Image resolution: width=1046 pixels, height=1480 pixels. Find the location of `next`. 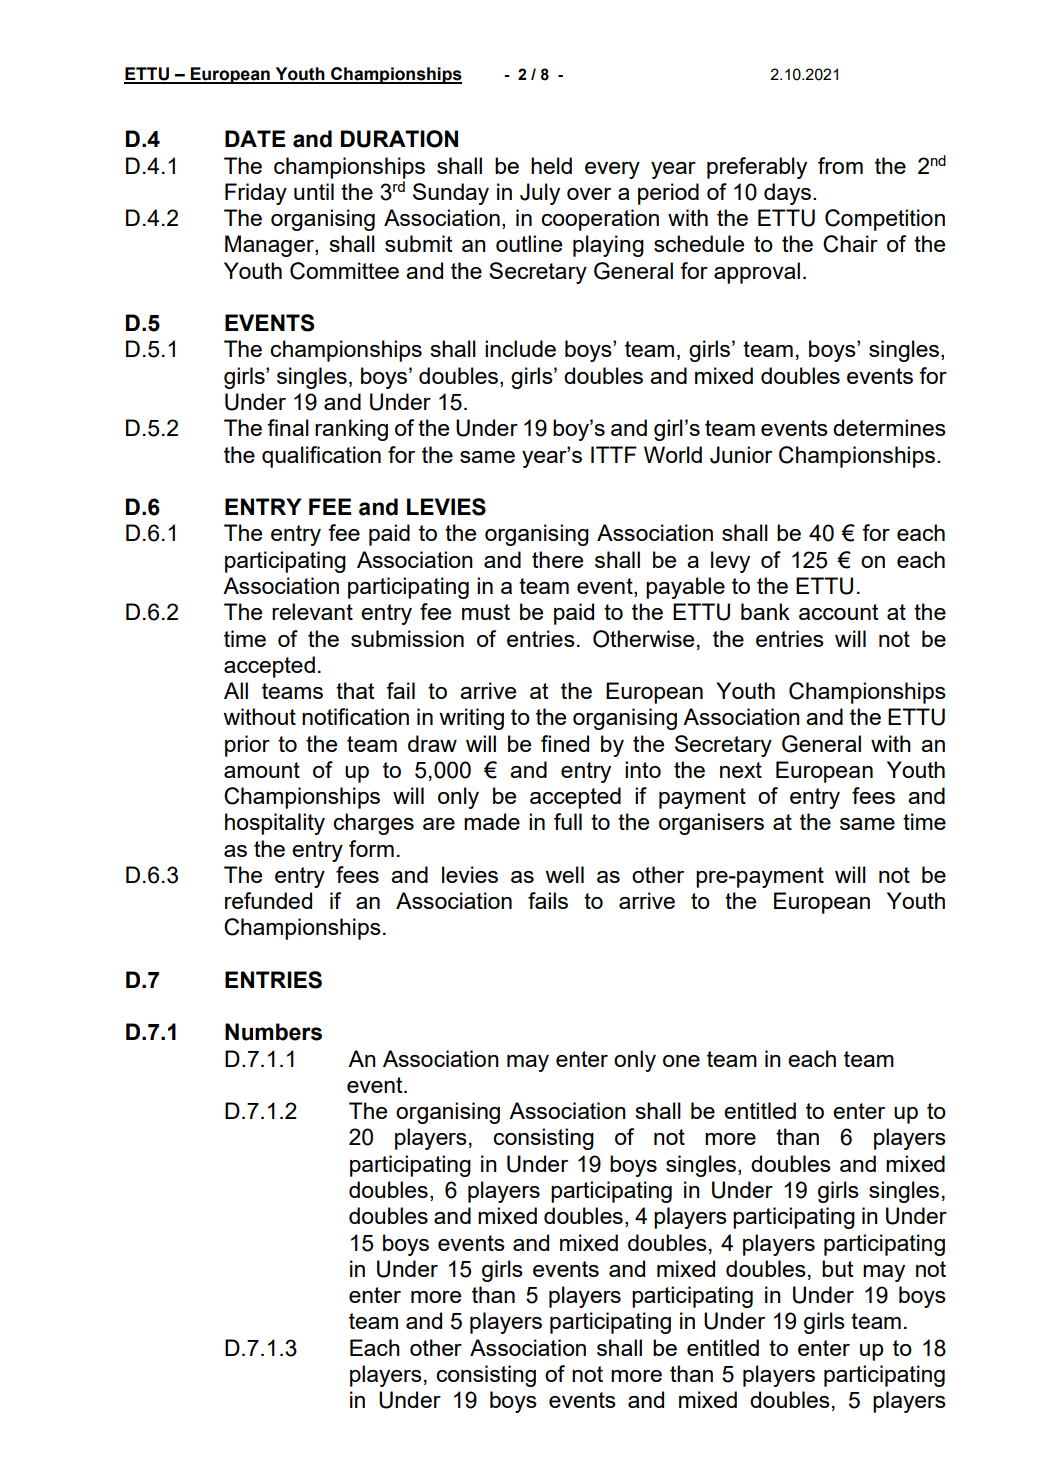

next is located at coordinates (741, 770).
